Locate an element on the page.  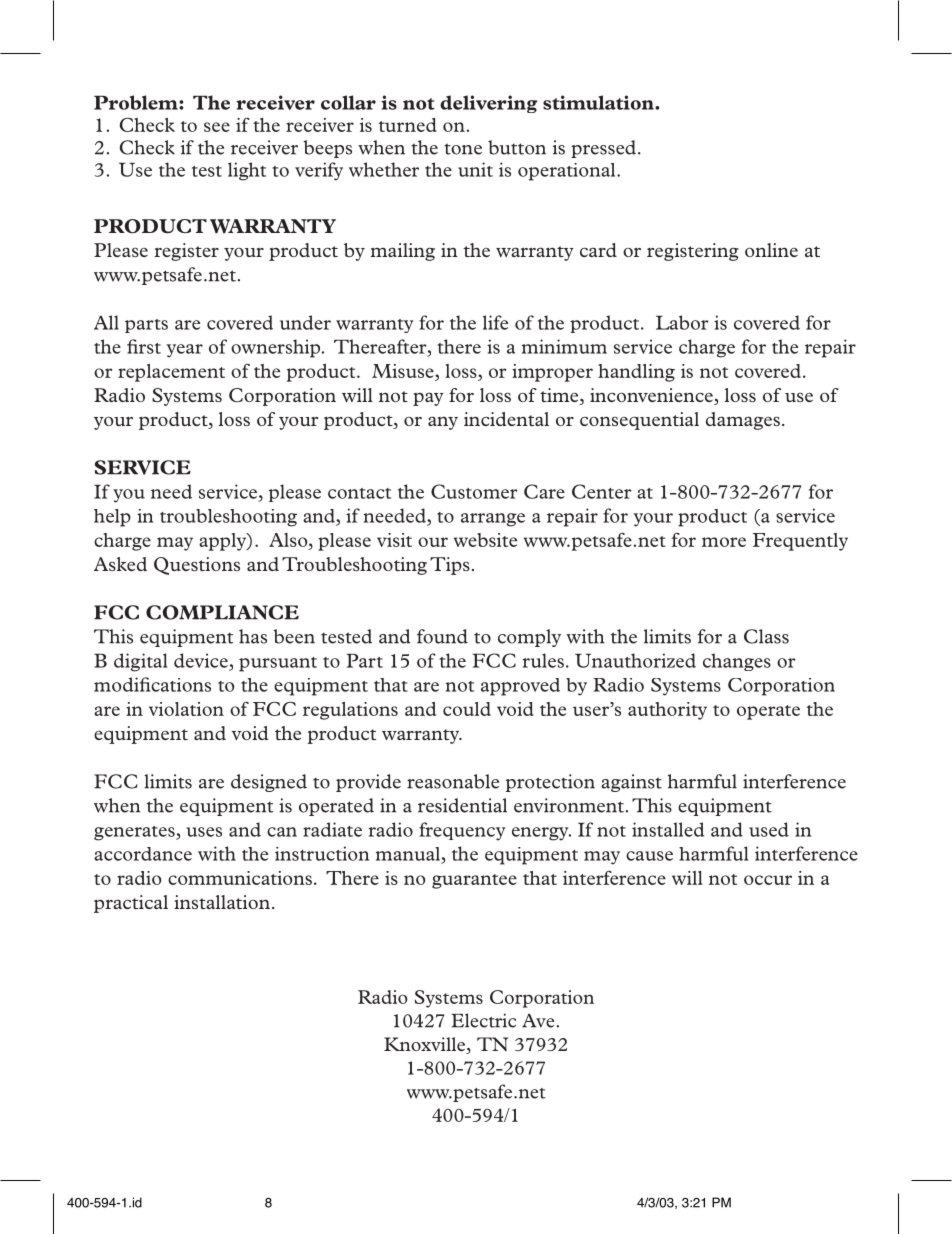
pressed is located at coordinates (603, 149).
